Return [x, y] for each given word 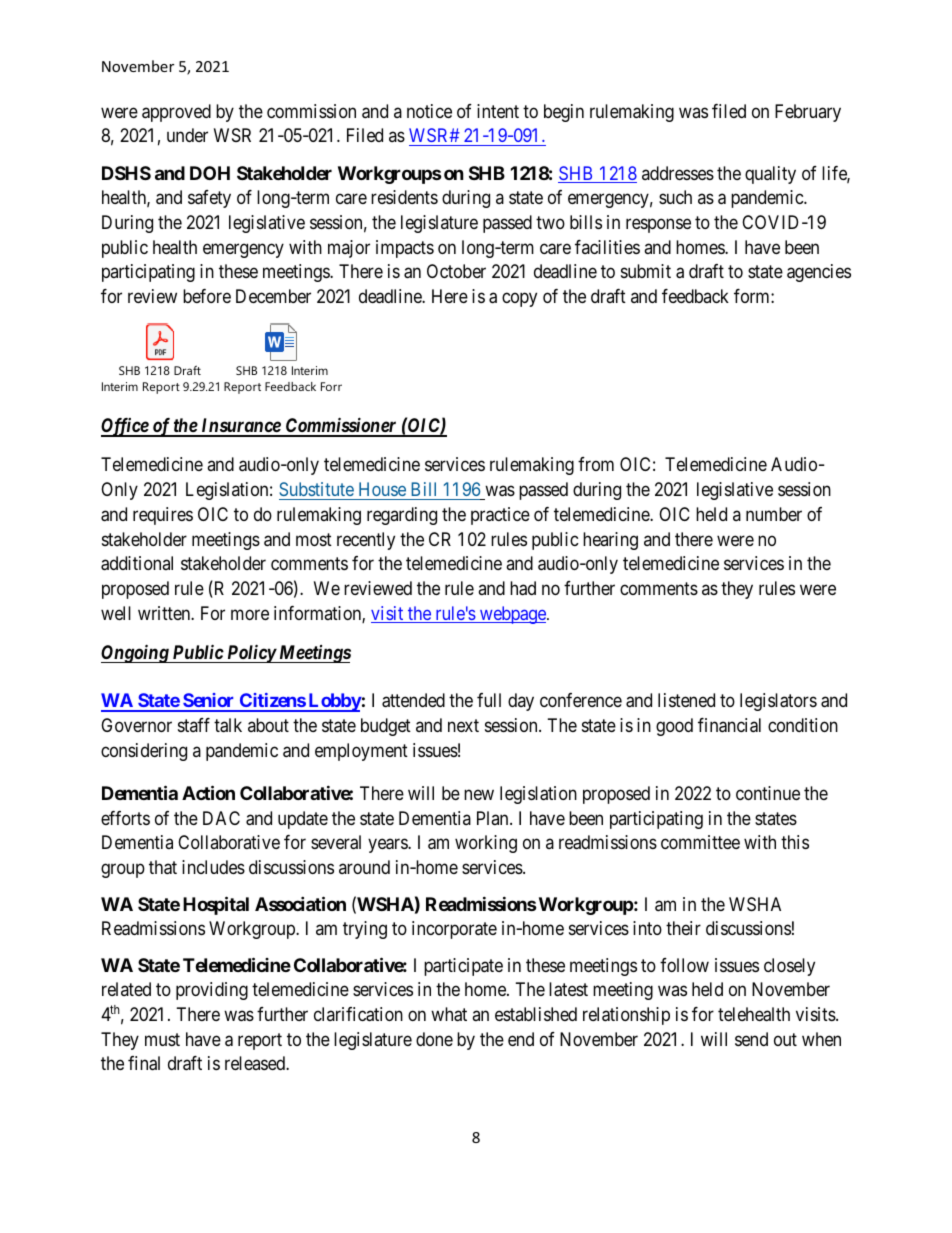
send [751, 1039]
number [774, 514]
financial [729, 725]
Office [125, 427]
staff [194, 725]
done [434, 1039]
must [162, 1039]
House [382, 489]
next [463, 725]
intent [498, 111]
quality [770, 175]
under [187, 135]
